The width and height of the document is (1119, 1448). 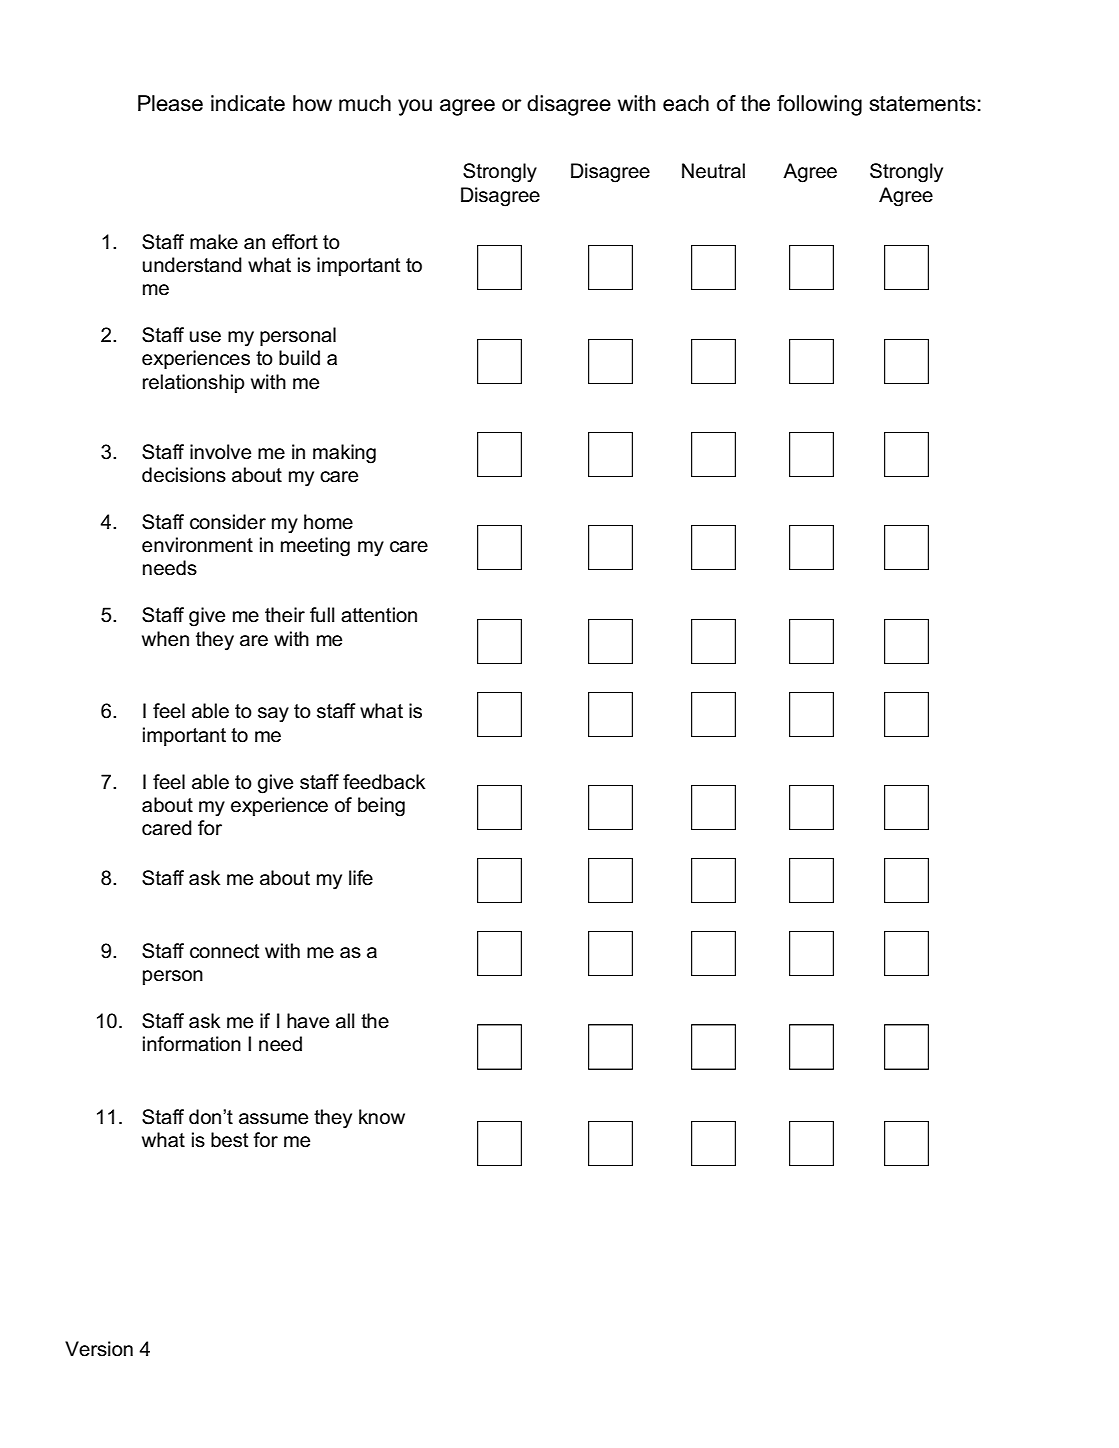 What do you see at coordinates (99, 1349) in the document?
I see `Version` at bounding box center [99, 1349].
